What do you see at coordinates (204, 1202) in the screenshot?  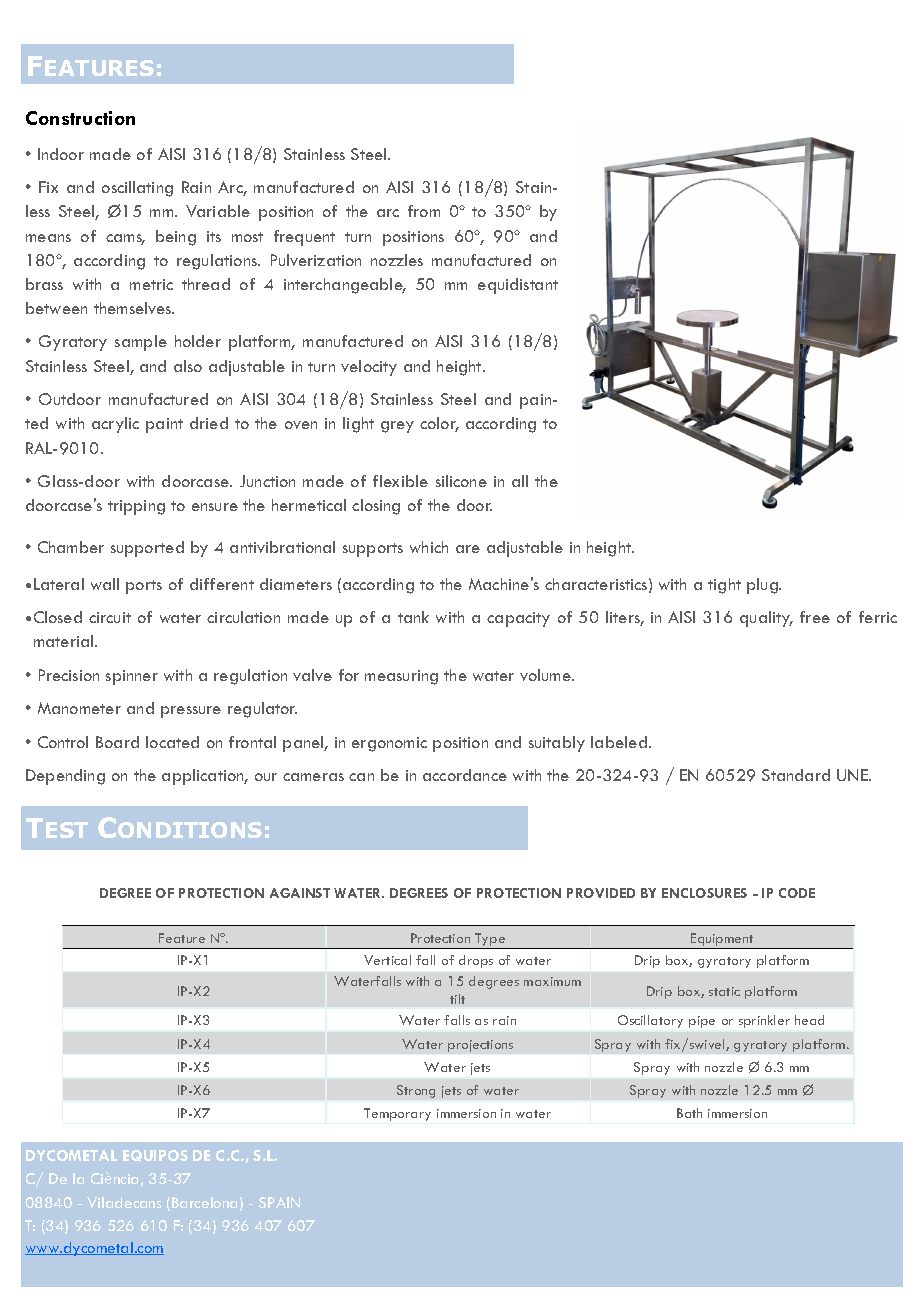 I see `Barcelona` at bounding box center [204, 1202].
